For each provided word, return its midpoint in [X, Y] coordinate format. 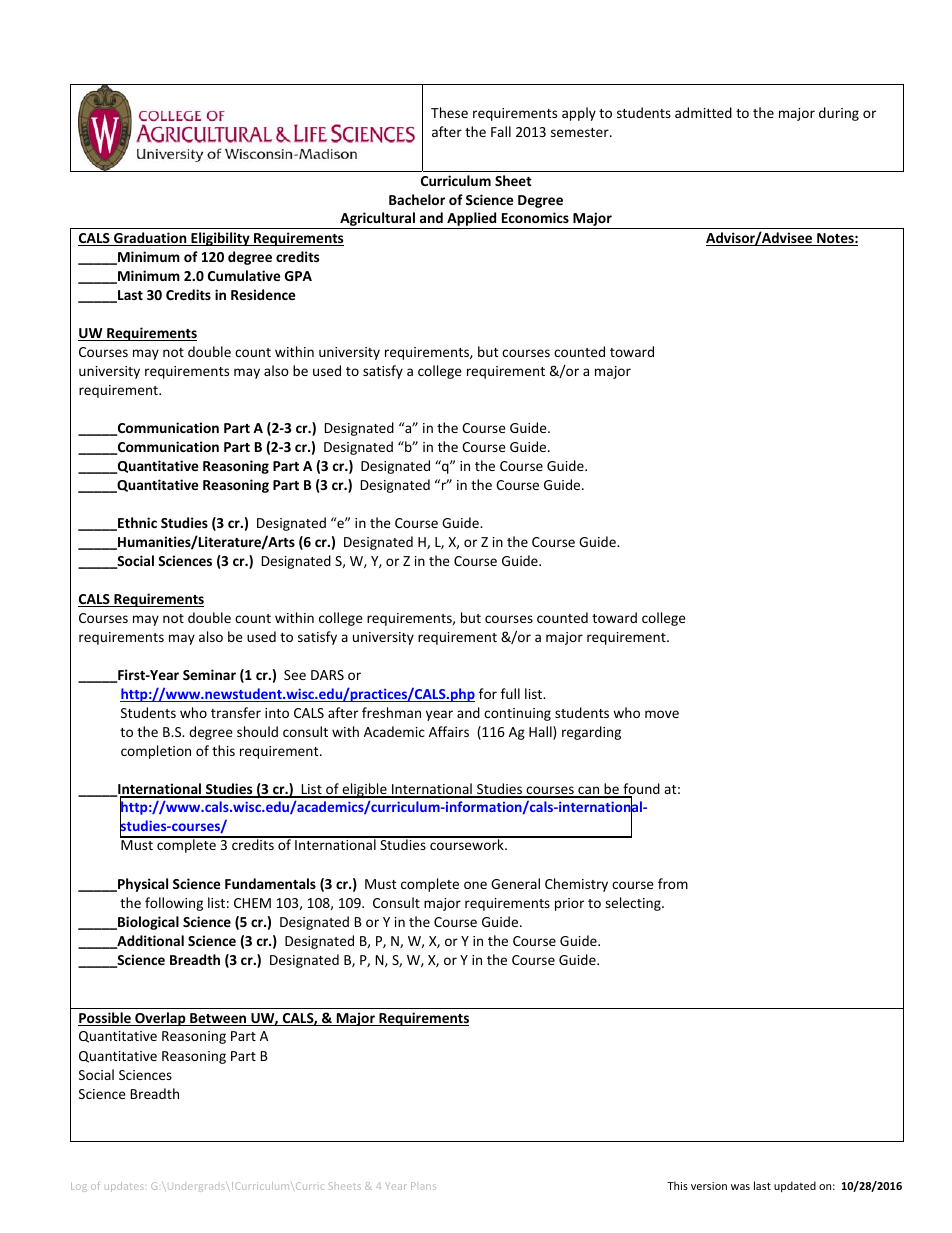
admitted [703, 112]
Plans [423, 1186]
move [662, 714]
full [510, 693]
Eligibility [220, 239]
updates [124, 1187]
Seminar [209, 674]
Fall [501, 131]
